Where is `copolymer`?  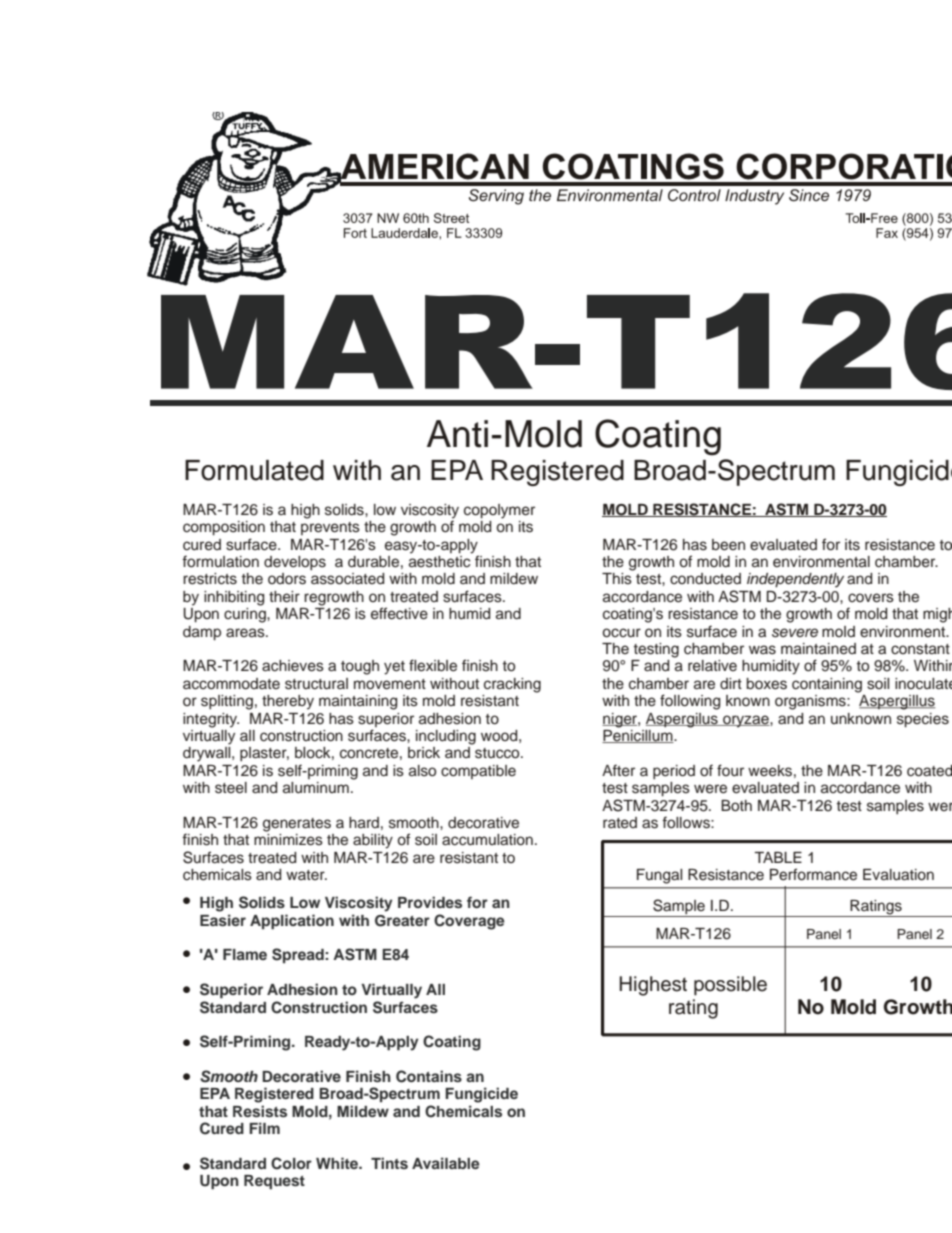 copolymer is located at coordinates (499, 511).
